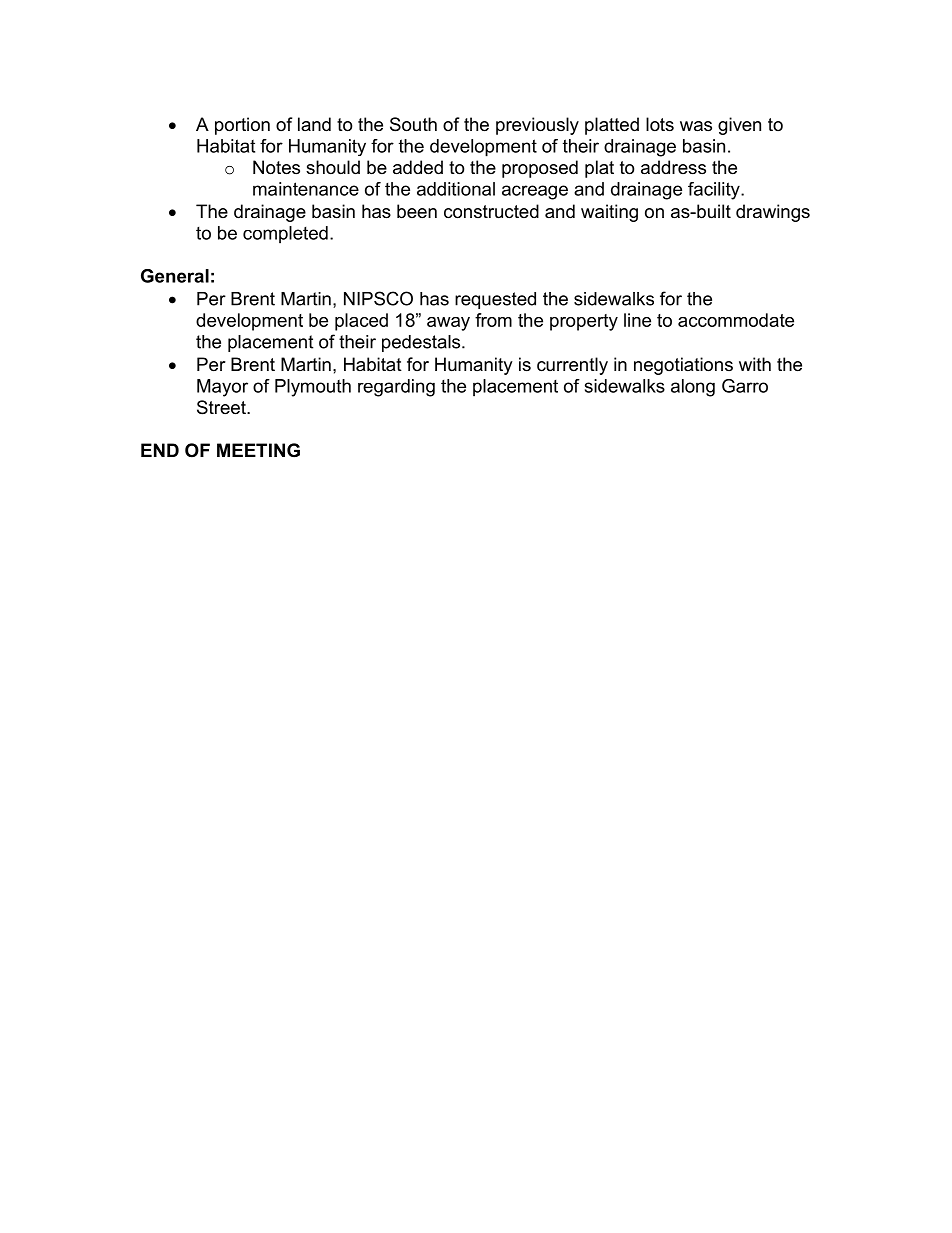 The image size is (952, 1233). What do you see at coordinates (222, 388) in the page?
I see `Mayor` at bounding box center [222, 388].
